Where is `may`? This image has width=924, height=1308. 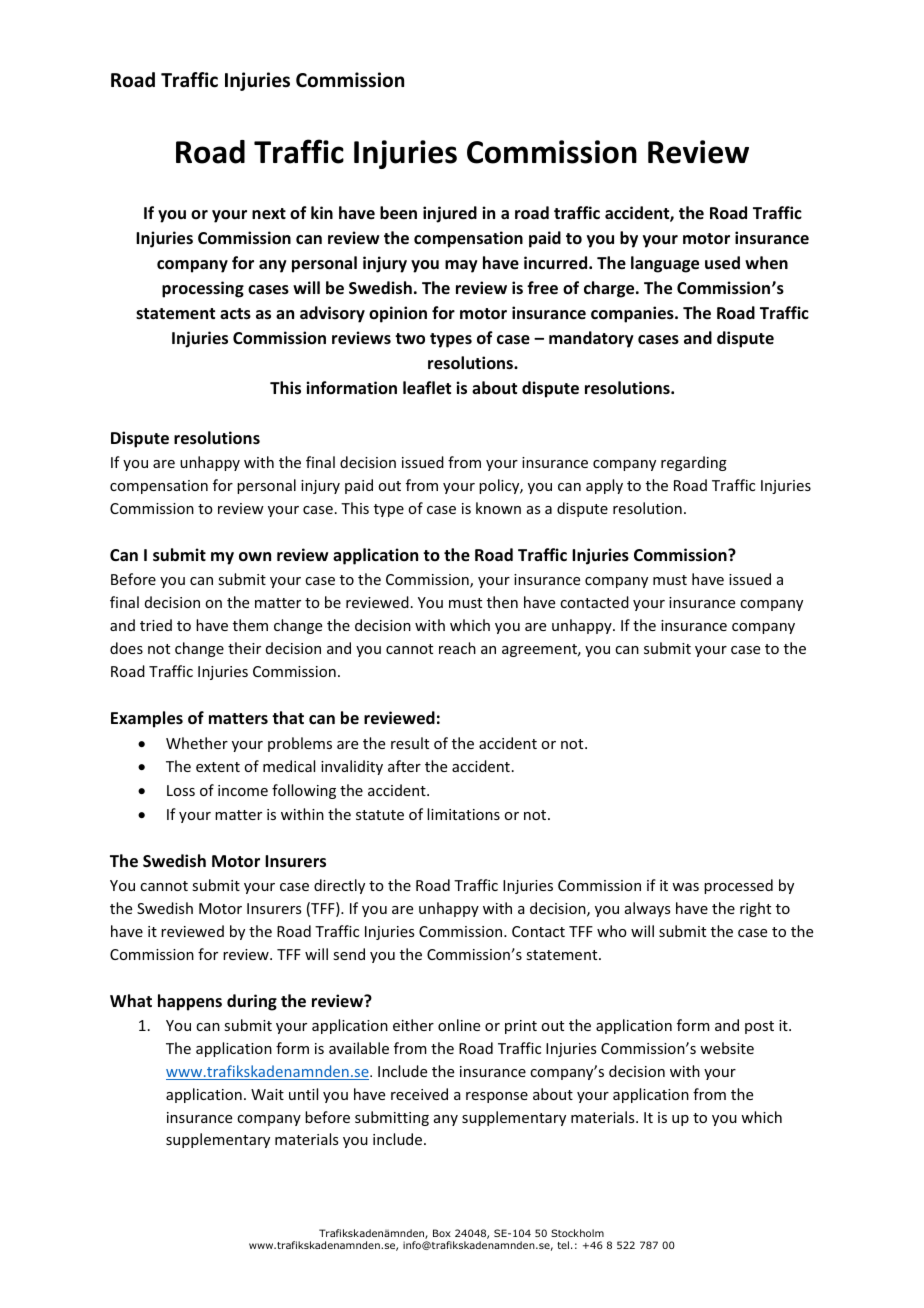
may is located at coordinates (461, 266).
